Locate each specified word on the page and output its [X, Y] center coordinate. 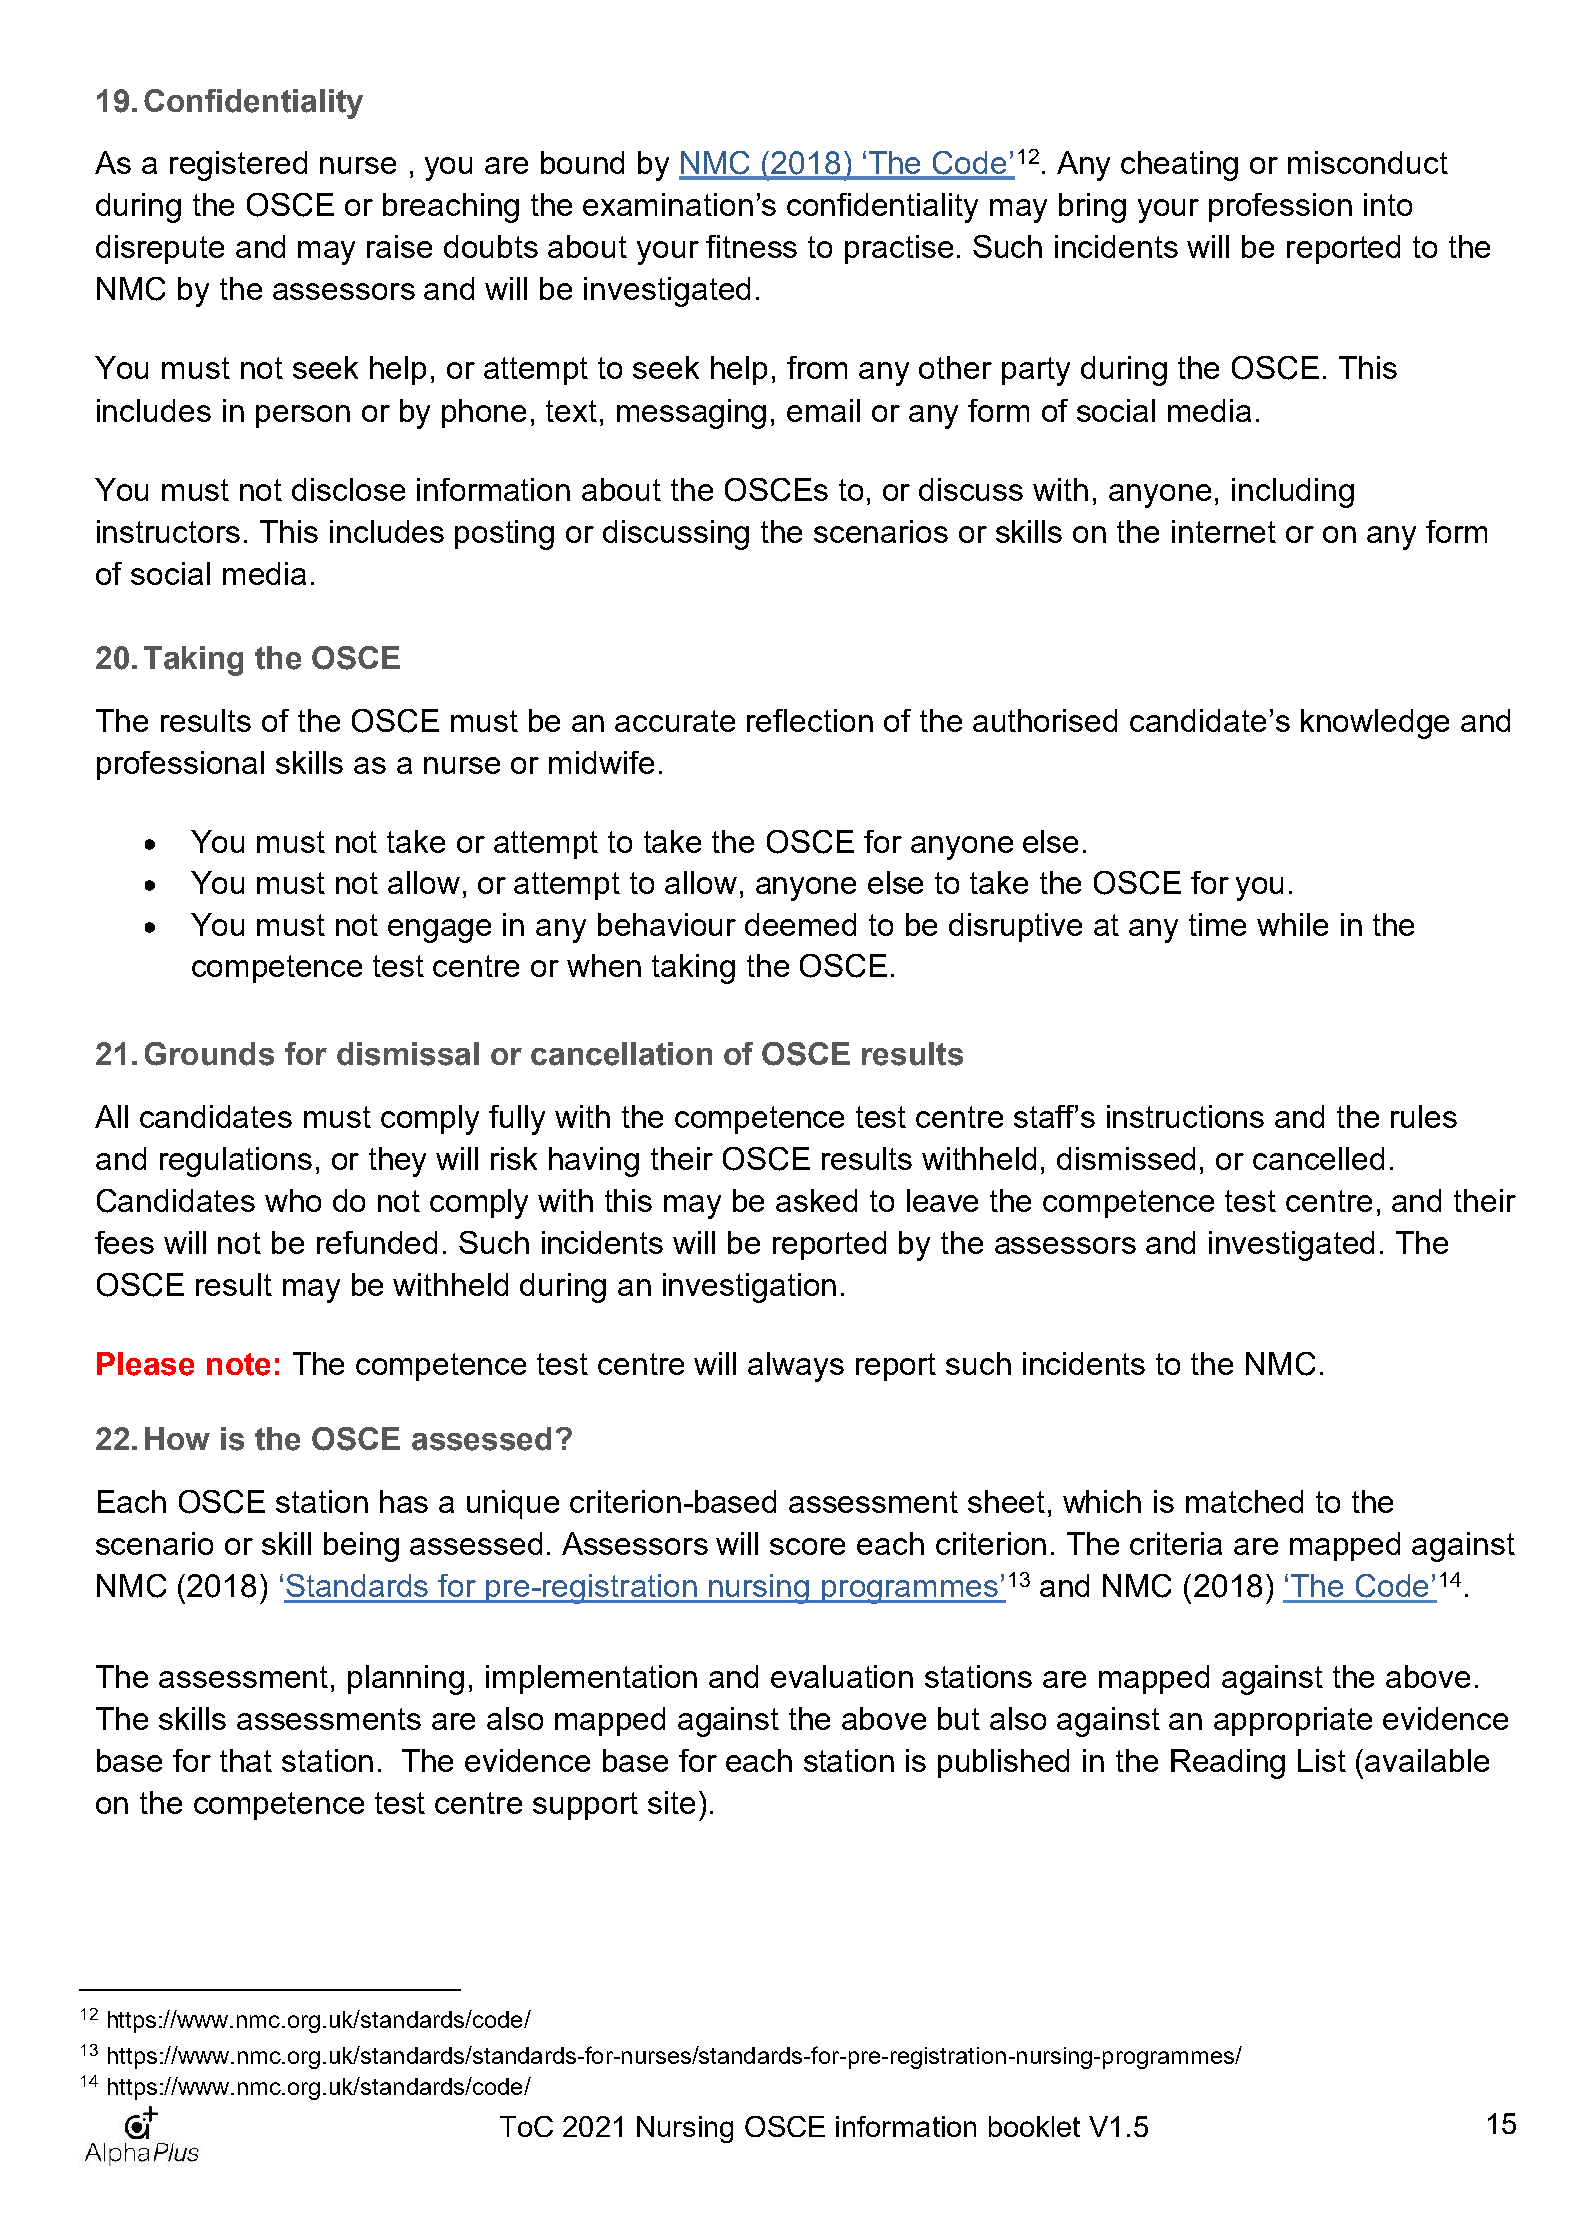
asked [816, 1200]
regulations [236, 1162]
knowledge [1375, 724]
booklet [1034, 2126]
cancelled [1318, 1158]
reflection [810, 720]
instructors [168, 531]
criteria [1176, 1543]
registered [238, 166]
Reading [1228, 1764]
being [361, 1547]
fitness [751, 246]
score [807, 1546]
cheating [1179, 166]
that [246, 1760]
